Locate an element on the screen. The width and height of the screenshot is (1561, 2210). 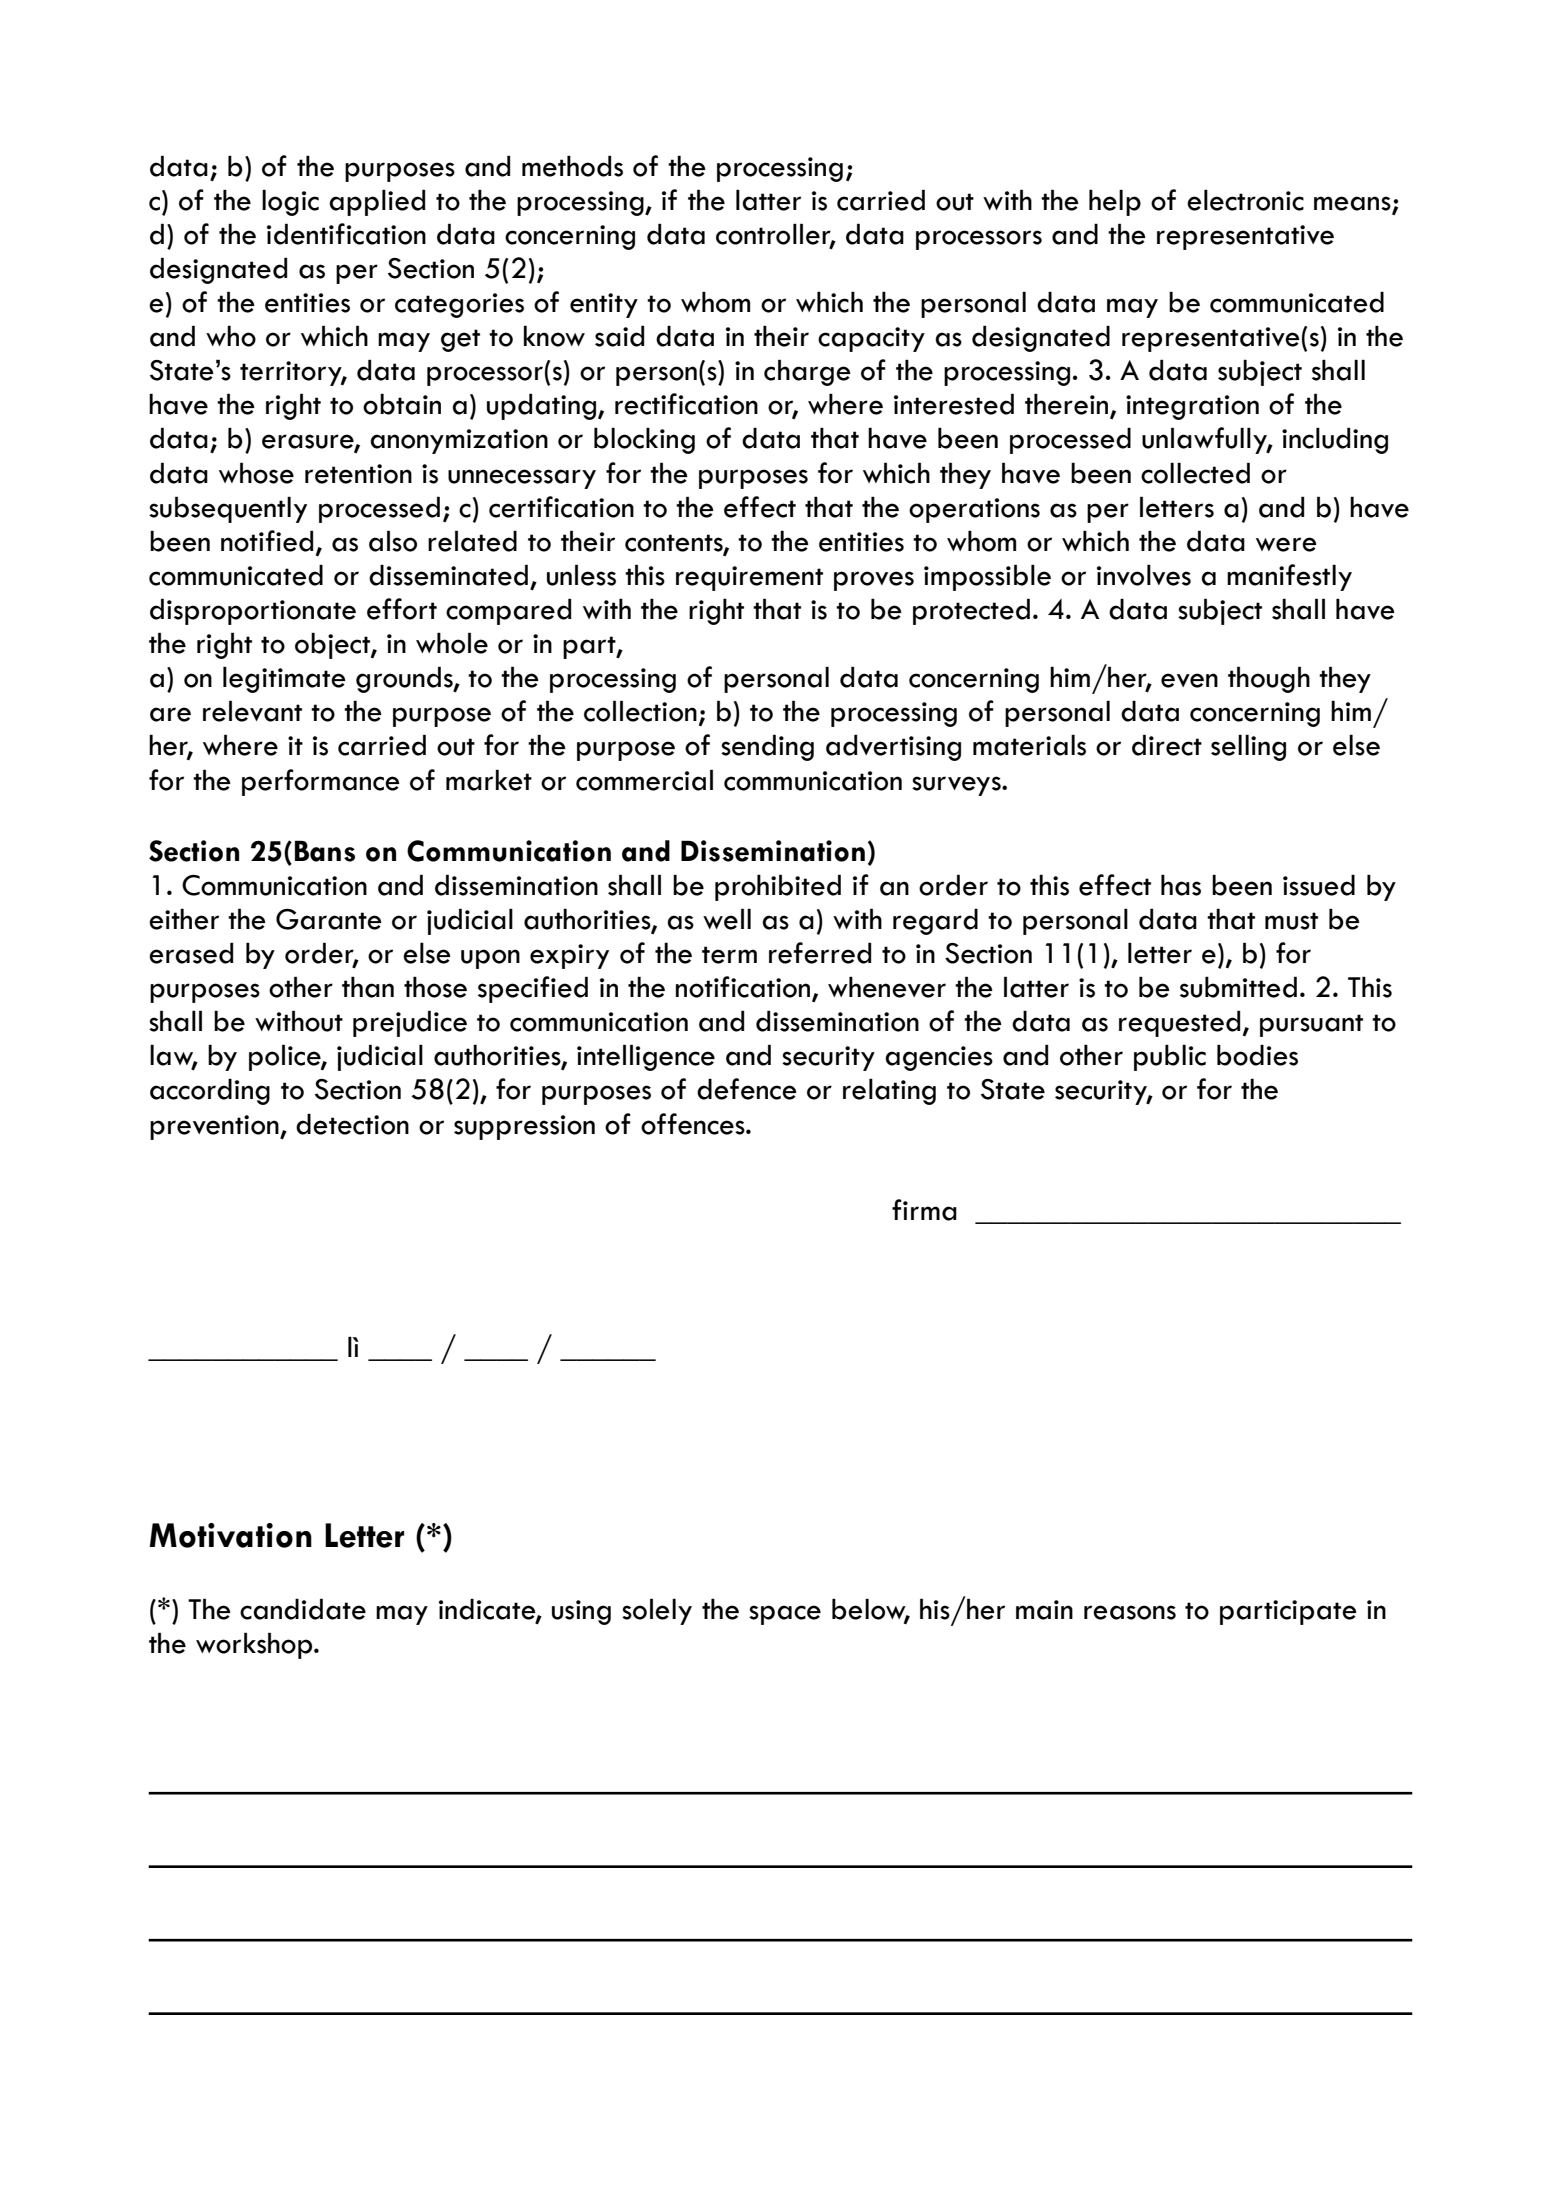
reasons is located at coordinates (1130, 1612).
